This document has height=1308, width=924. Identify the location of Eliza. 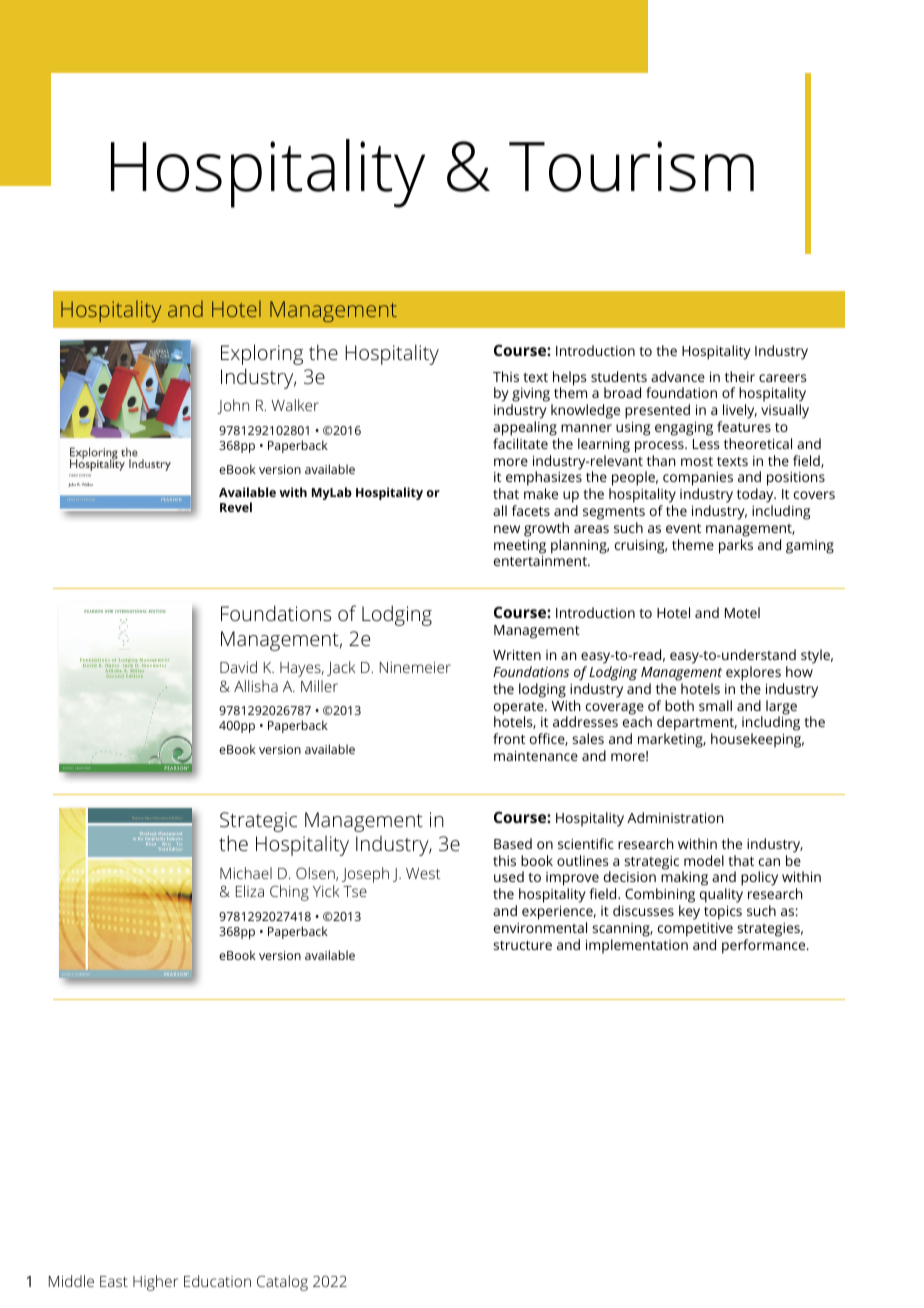
(250, 891).
